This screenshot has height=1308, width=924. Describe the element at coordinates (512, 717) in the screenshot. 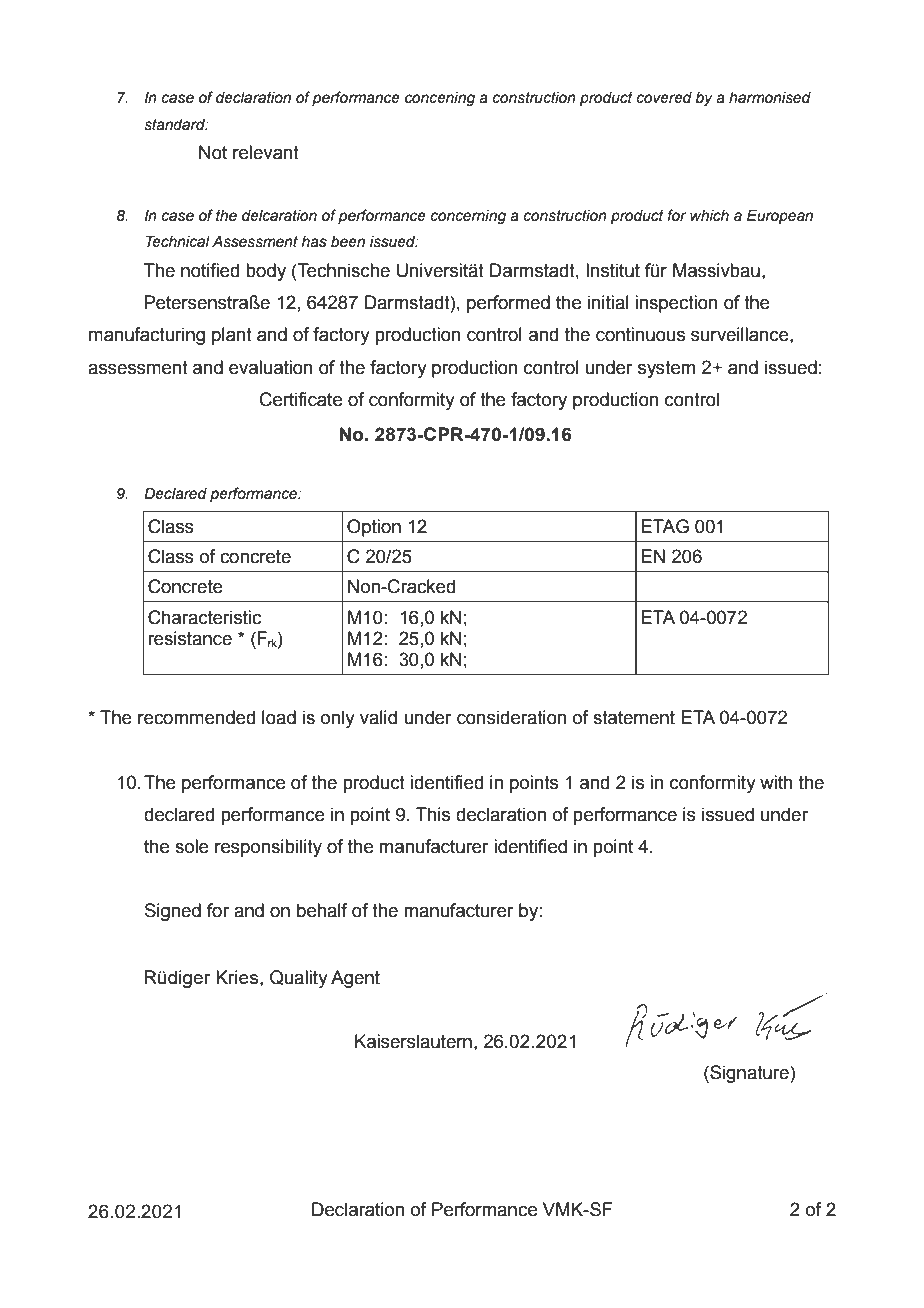

I see `consideration` at that location.
